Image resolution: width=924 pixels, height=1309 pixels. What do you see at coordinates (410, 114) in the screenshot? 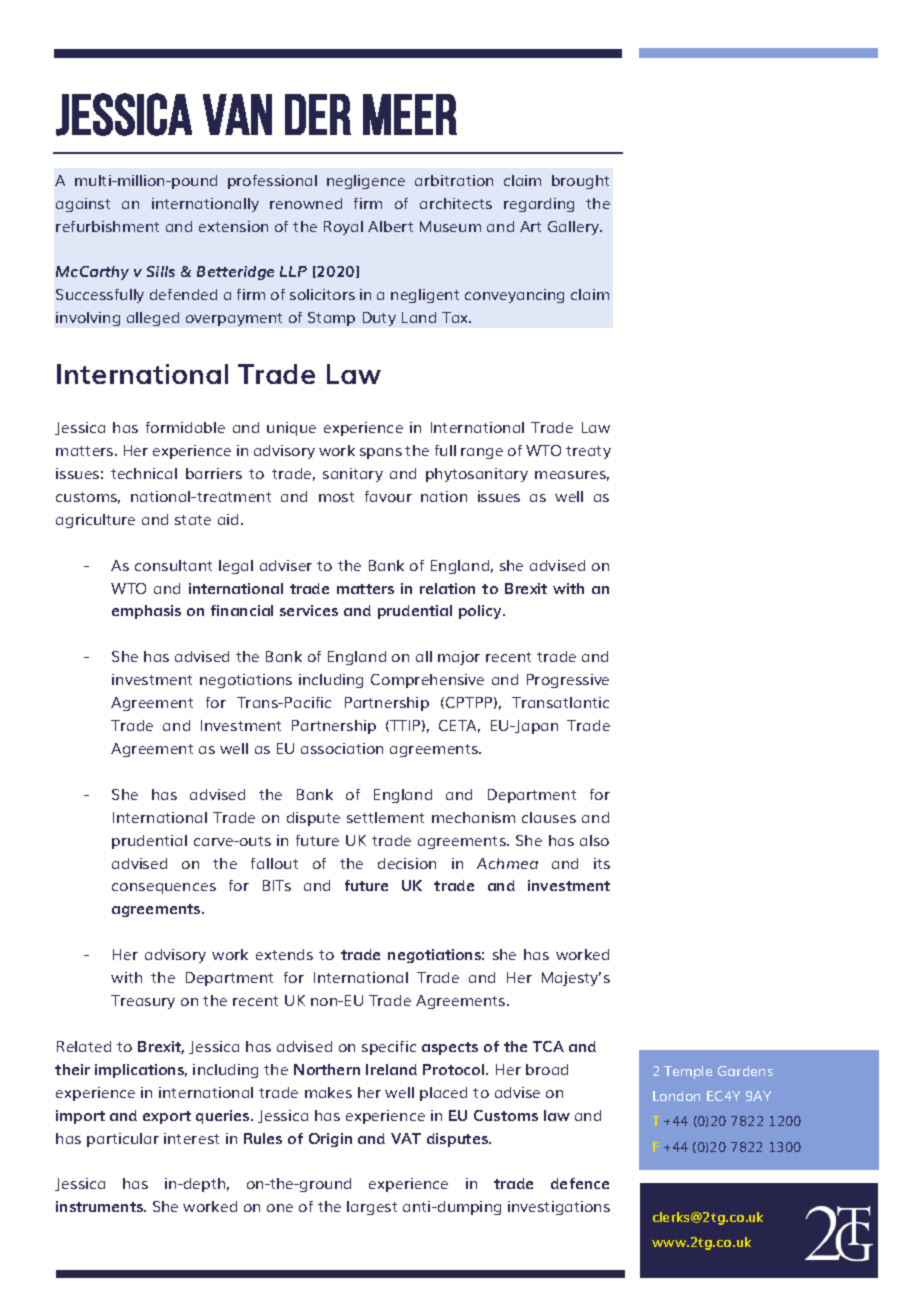
I see `Meer` at bounding box center [410, 114].
